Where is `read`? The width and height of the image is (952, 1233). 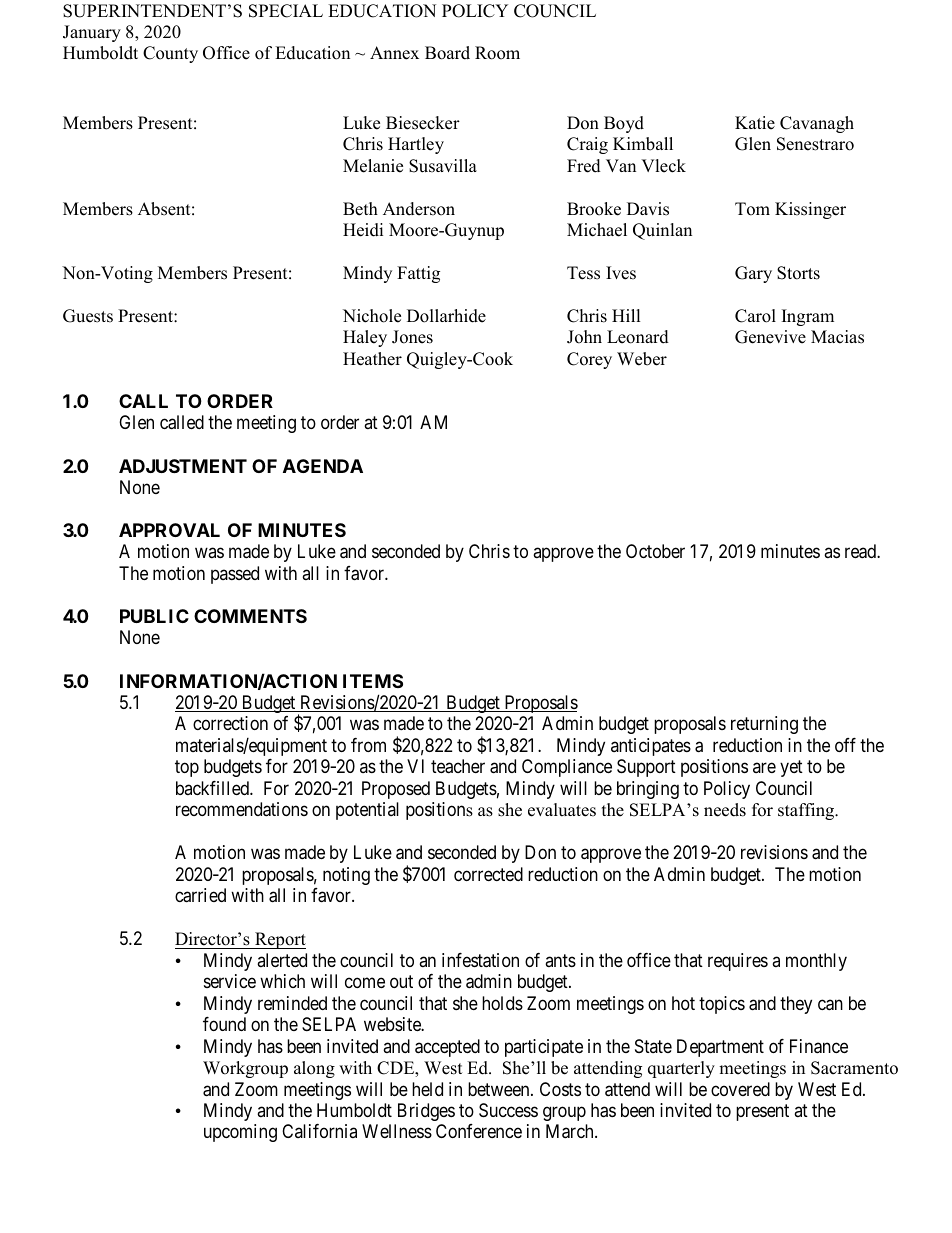 read is located at coordinates (861, 551).
